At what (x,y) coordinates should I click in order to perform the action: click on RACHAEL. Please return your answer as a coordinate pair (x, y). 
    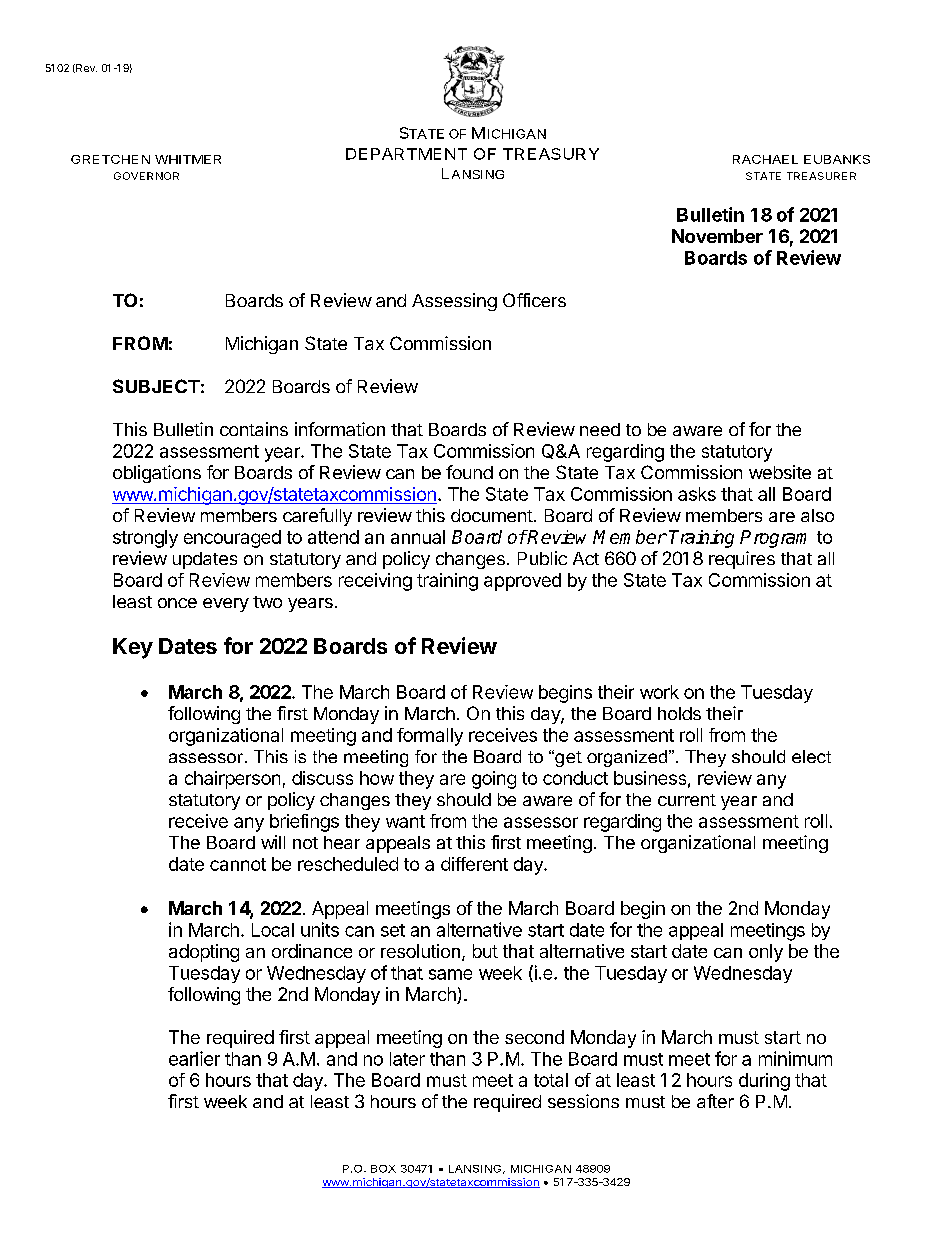
    Looking at the image, I should click on (765, 159).
